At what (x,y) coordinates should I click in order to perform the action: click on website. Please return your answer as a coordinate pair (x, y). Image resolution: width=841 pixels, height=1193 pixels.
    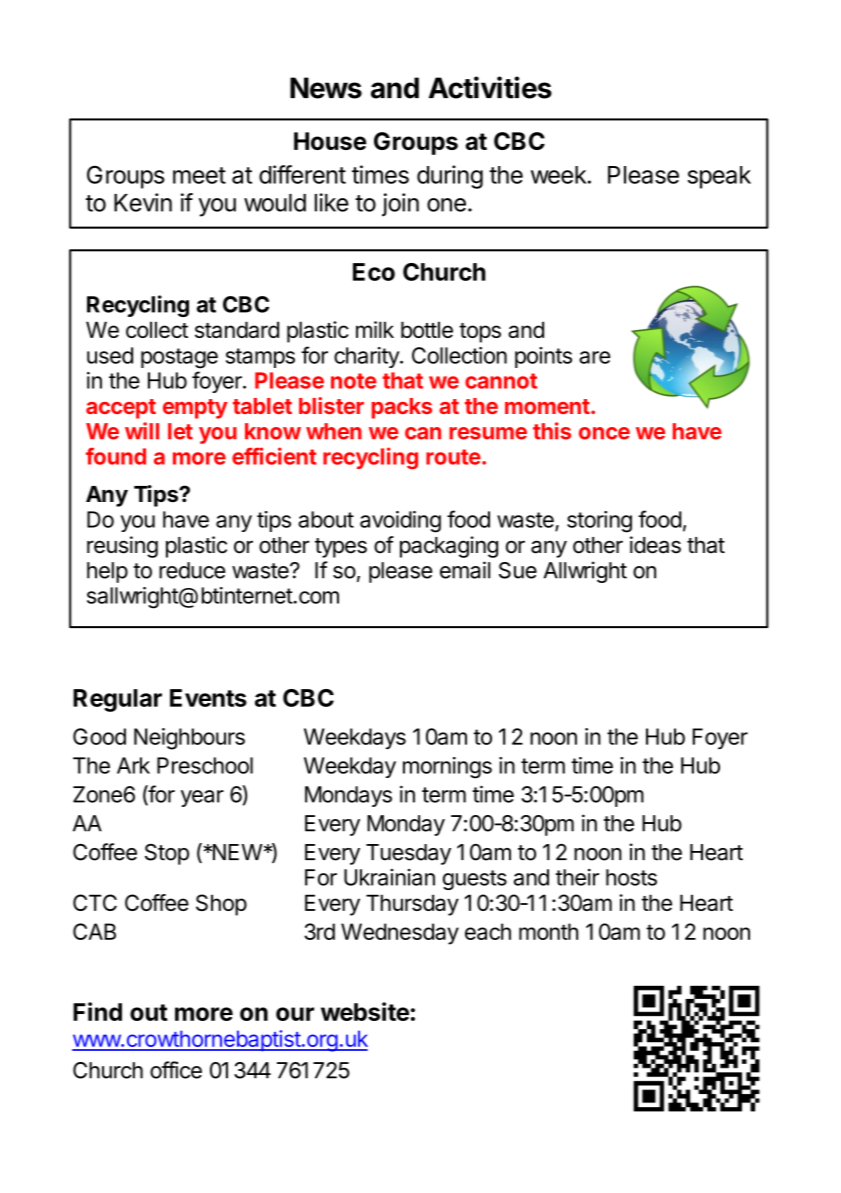
    Looking at the image, I should click on (365, 1011).
